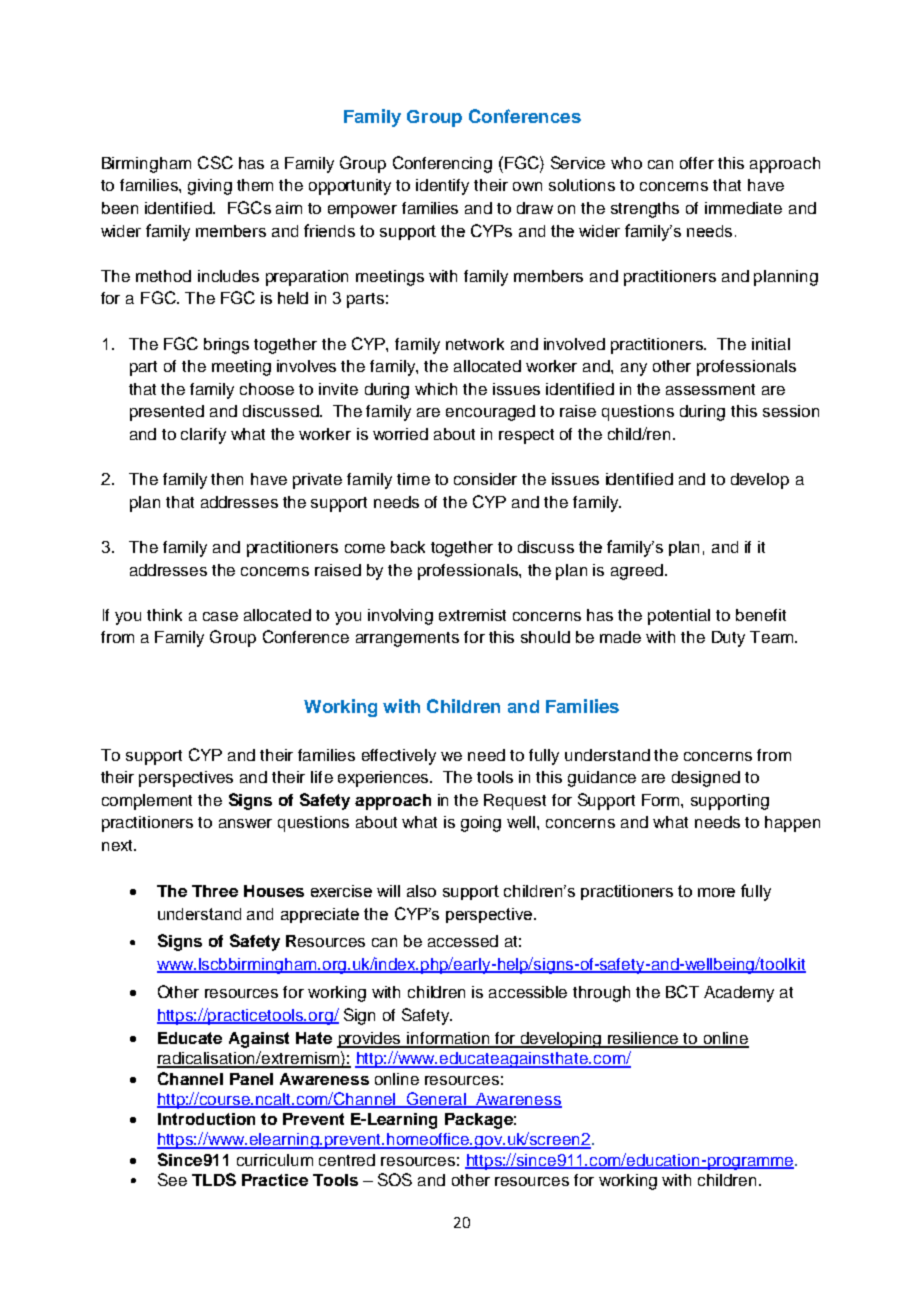 This screenshot has width=924, height=1308. Describe the element at coordinates (210, 187) in the screenshot. I see `giving` at that location.
